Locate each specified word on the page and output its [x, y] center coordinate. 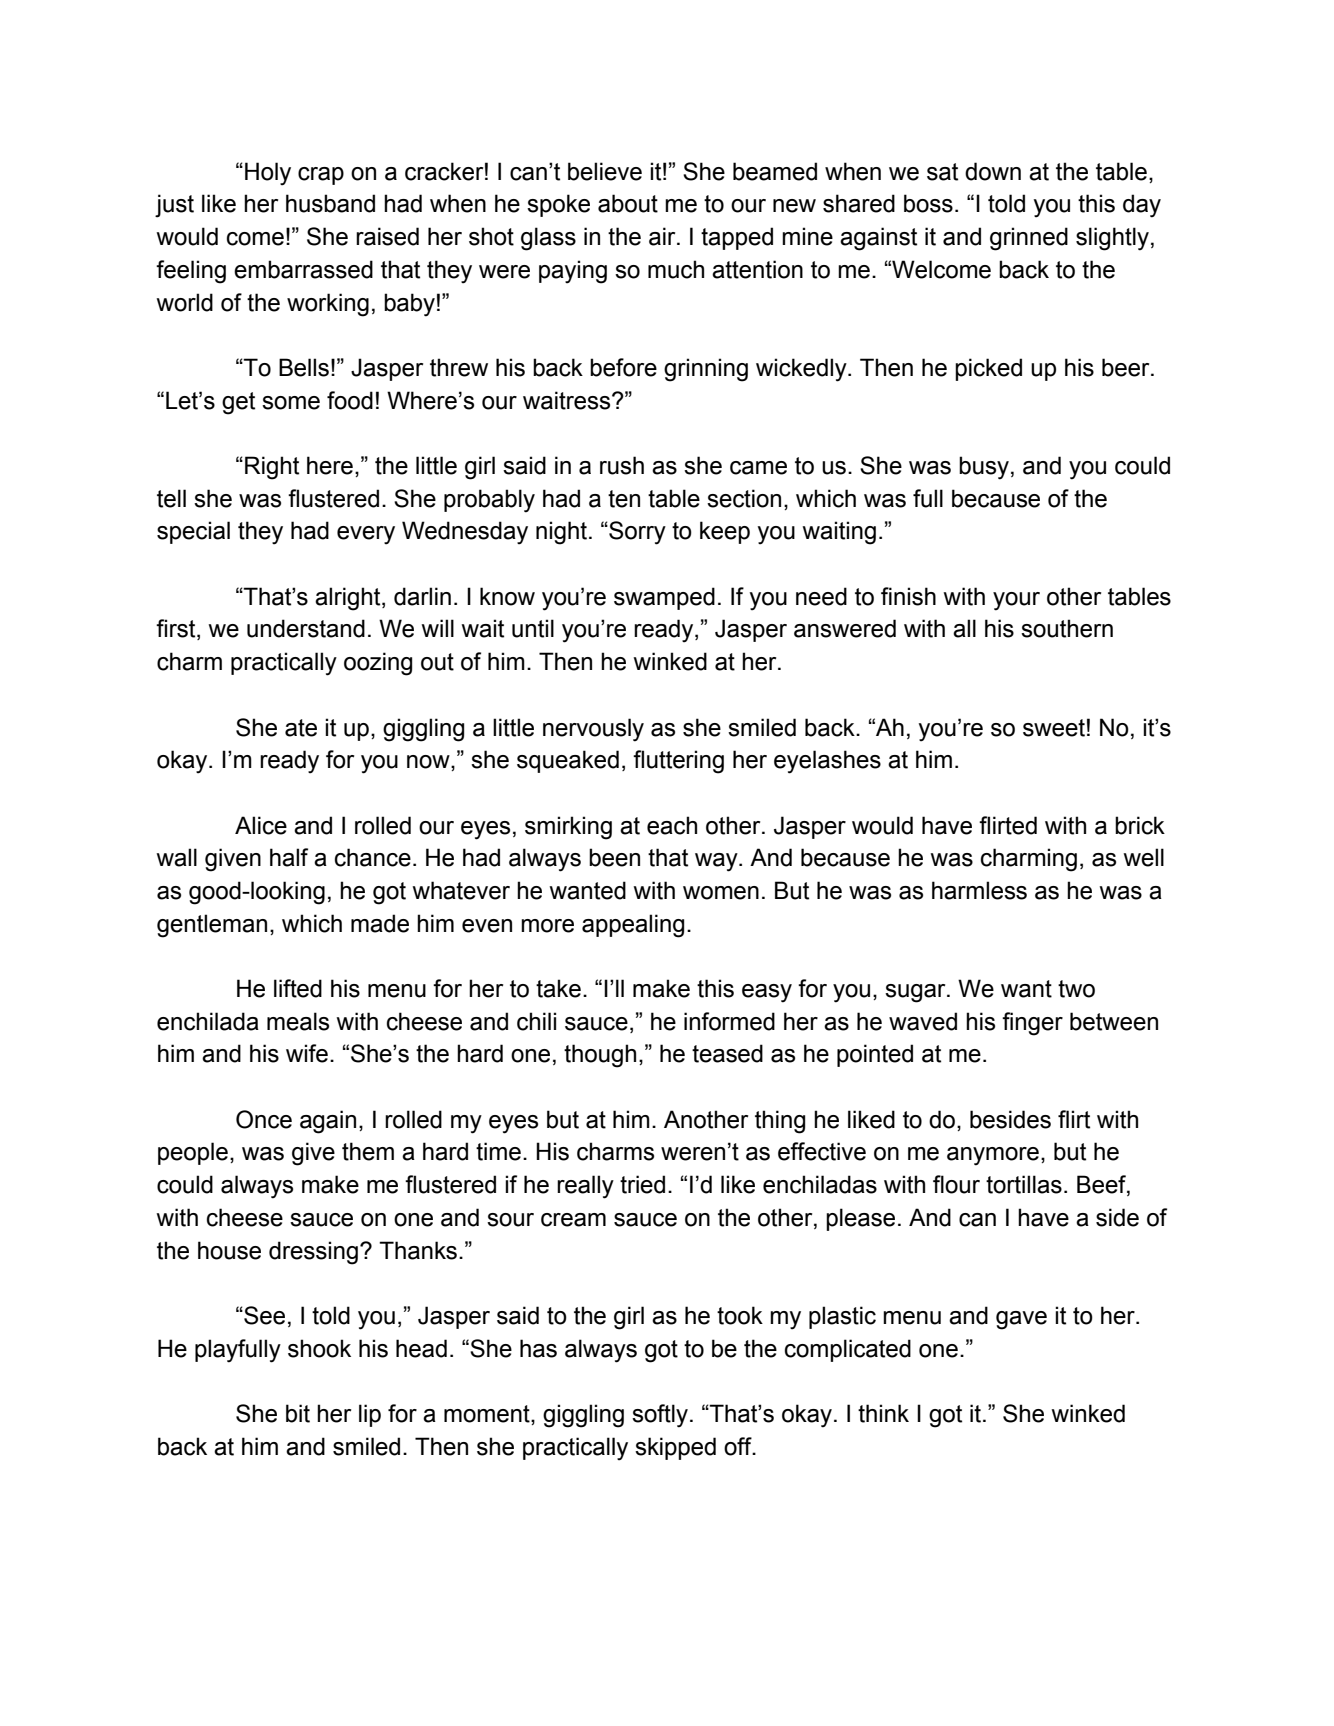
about [628, 203]
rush [622, 465]
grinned [1029, 239]
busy [984, 468]
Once [264, 1119]
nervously [593, 730]
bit [298, 1413]
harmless [979, 890]
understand [306, 628]
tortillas [1024, 1184]
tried [642, 1184]
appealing [633, 926]
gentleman [212, 926]
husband [330, 203]
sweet [1054, 728]
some [291, 403]
